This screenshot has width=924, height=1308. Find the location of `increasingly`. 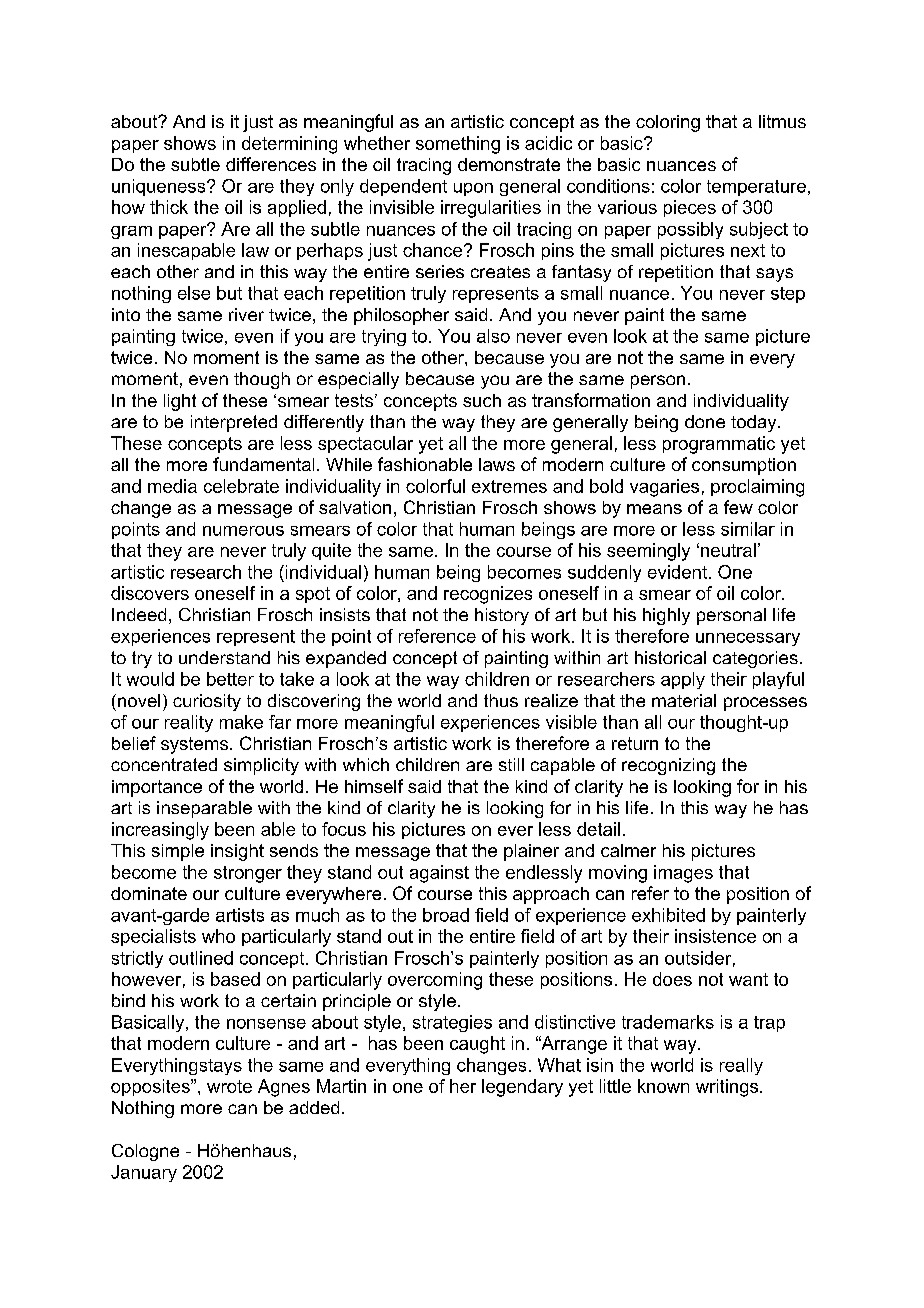

increasingly is located at coordinates (160, 831).
